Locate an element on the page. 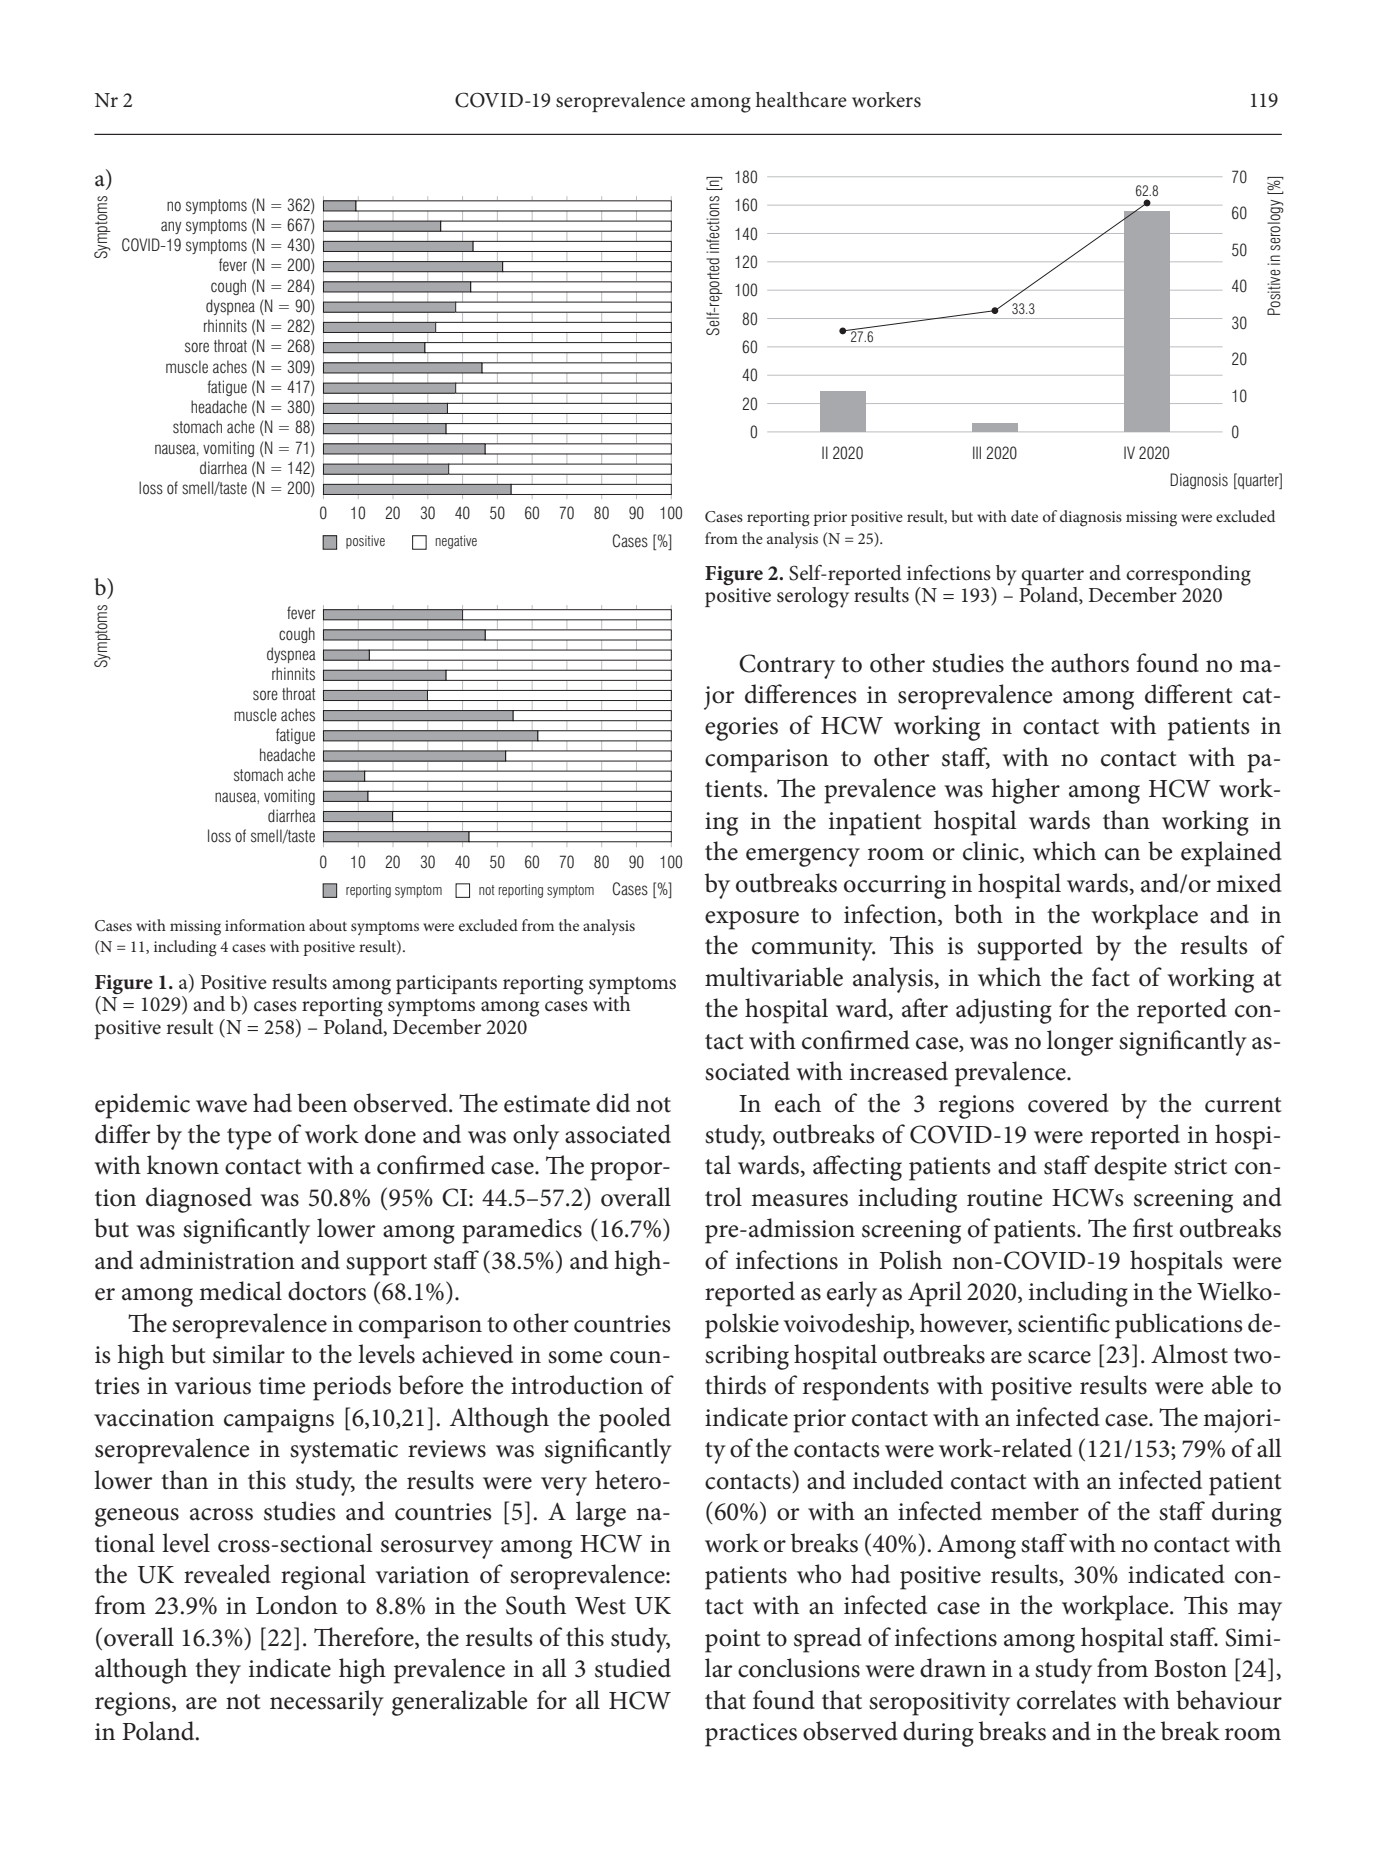 This page has width=1383, height=1856. correlates is located at coordinates (1066, 1700).
